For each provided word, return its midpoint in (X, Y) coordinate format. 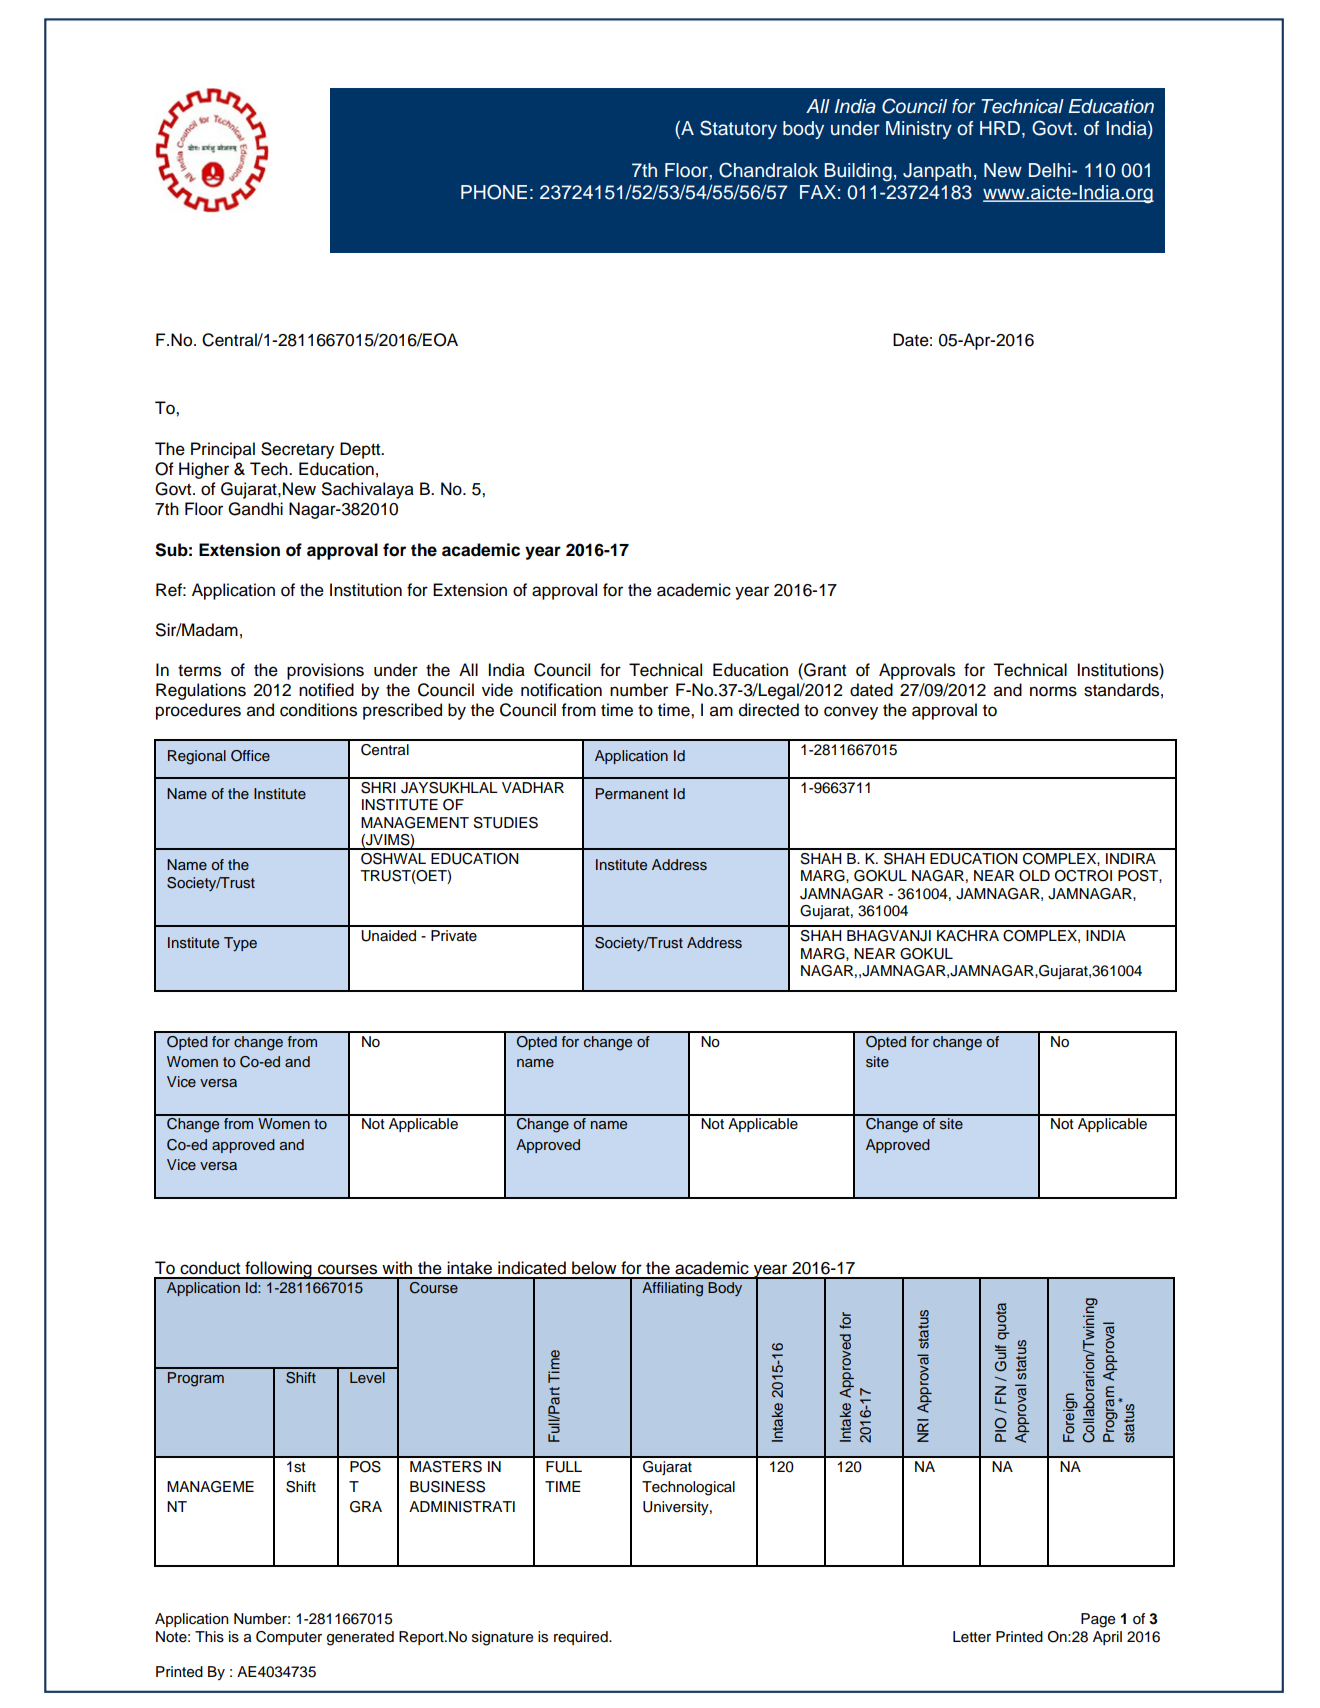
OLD (1034, 876)
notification (561, 690)
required (582, 1638)
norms (1053, 691)
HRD (1000, 128)
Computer (289, 1638)
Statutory (738, 129)
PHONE (494, 192)
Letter (972, 1637)
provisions (325, 671)
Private (454, 936)
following (278, 1270)
